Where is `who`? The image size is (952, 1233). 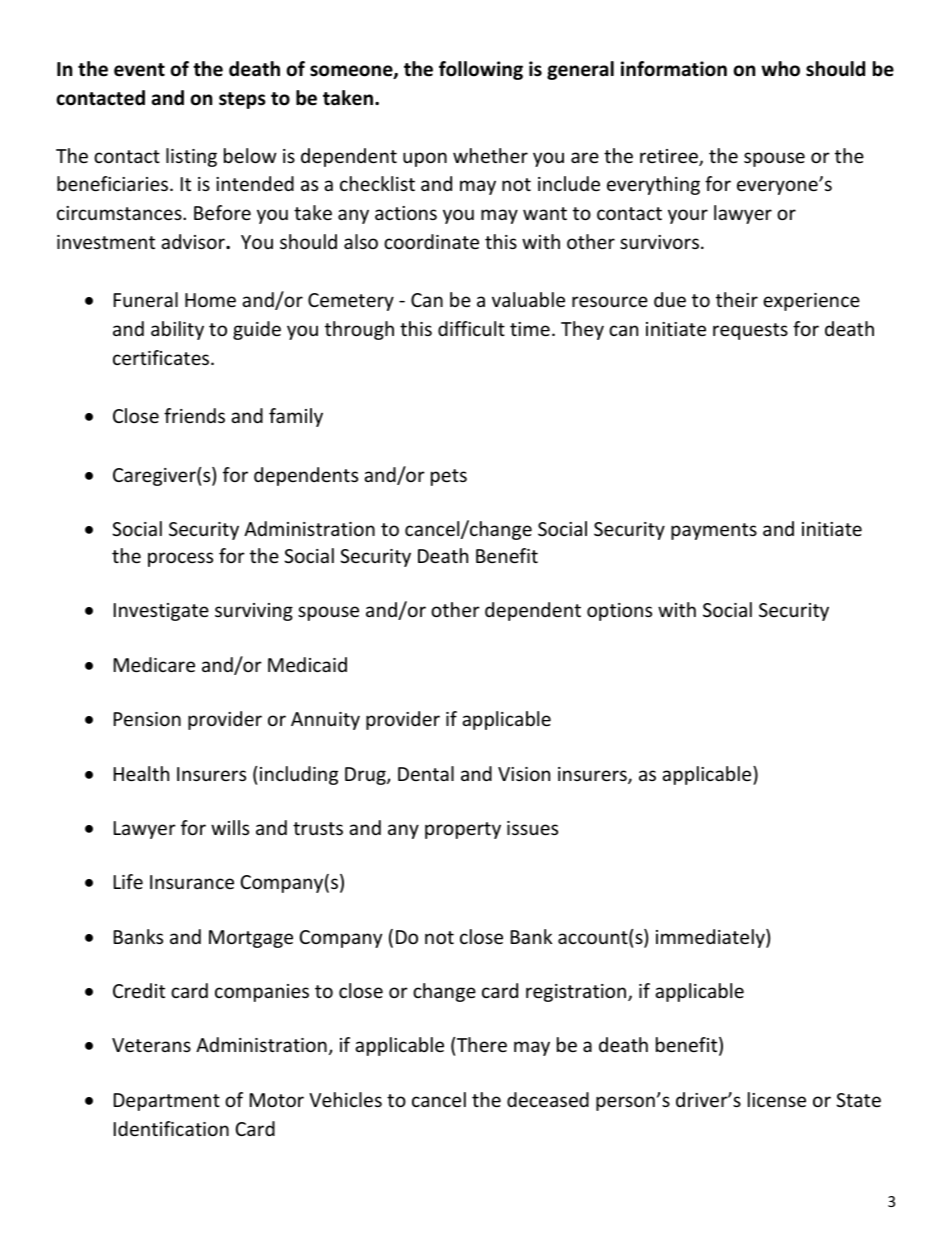 who is located at coordinates (780, 69).
